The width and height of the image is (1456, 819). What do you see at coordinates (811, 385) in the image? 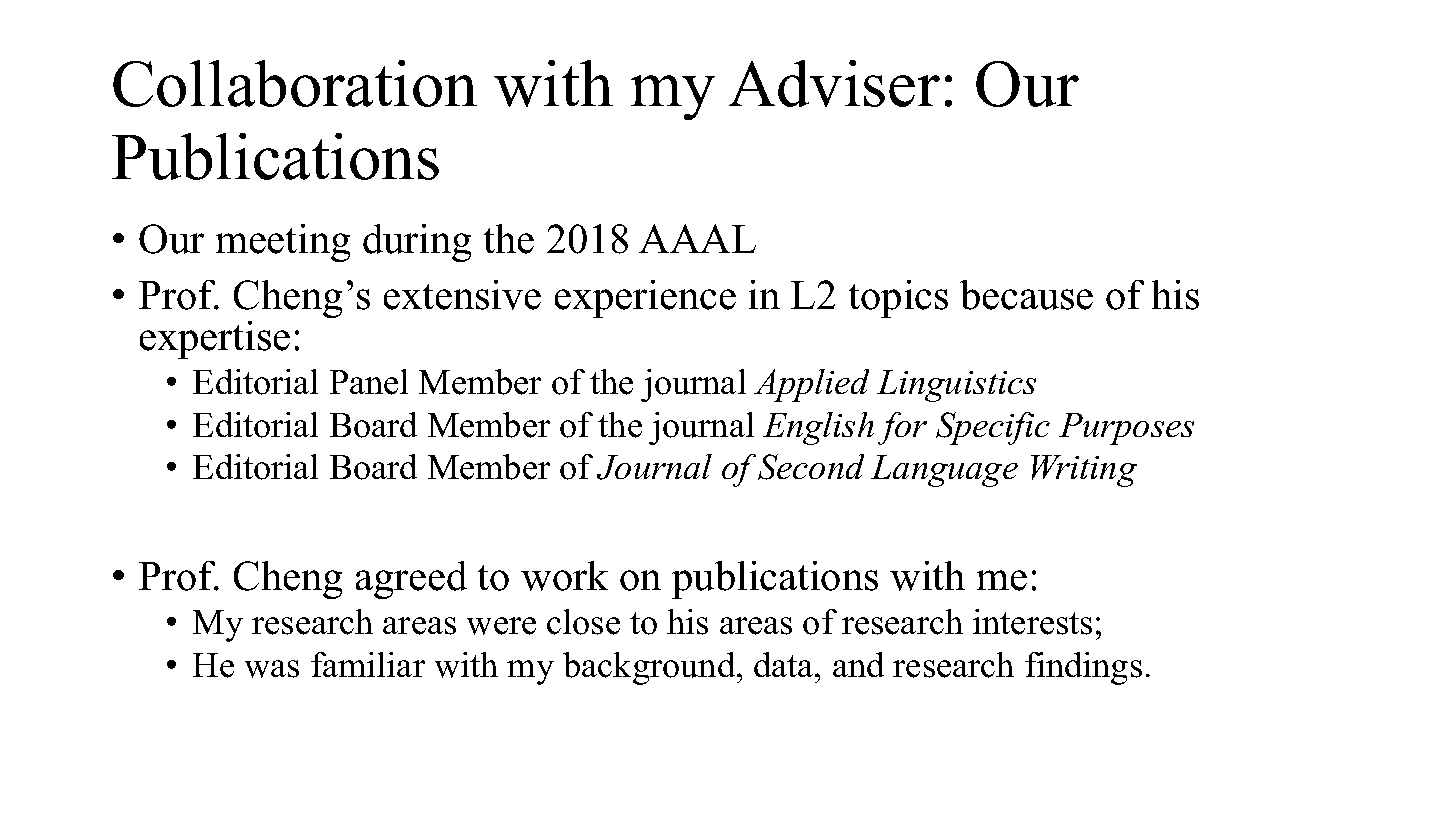
I see `Applied` at bounding box center [811, 385].
